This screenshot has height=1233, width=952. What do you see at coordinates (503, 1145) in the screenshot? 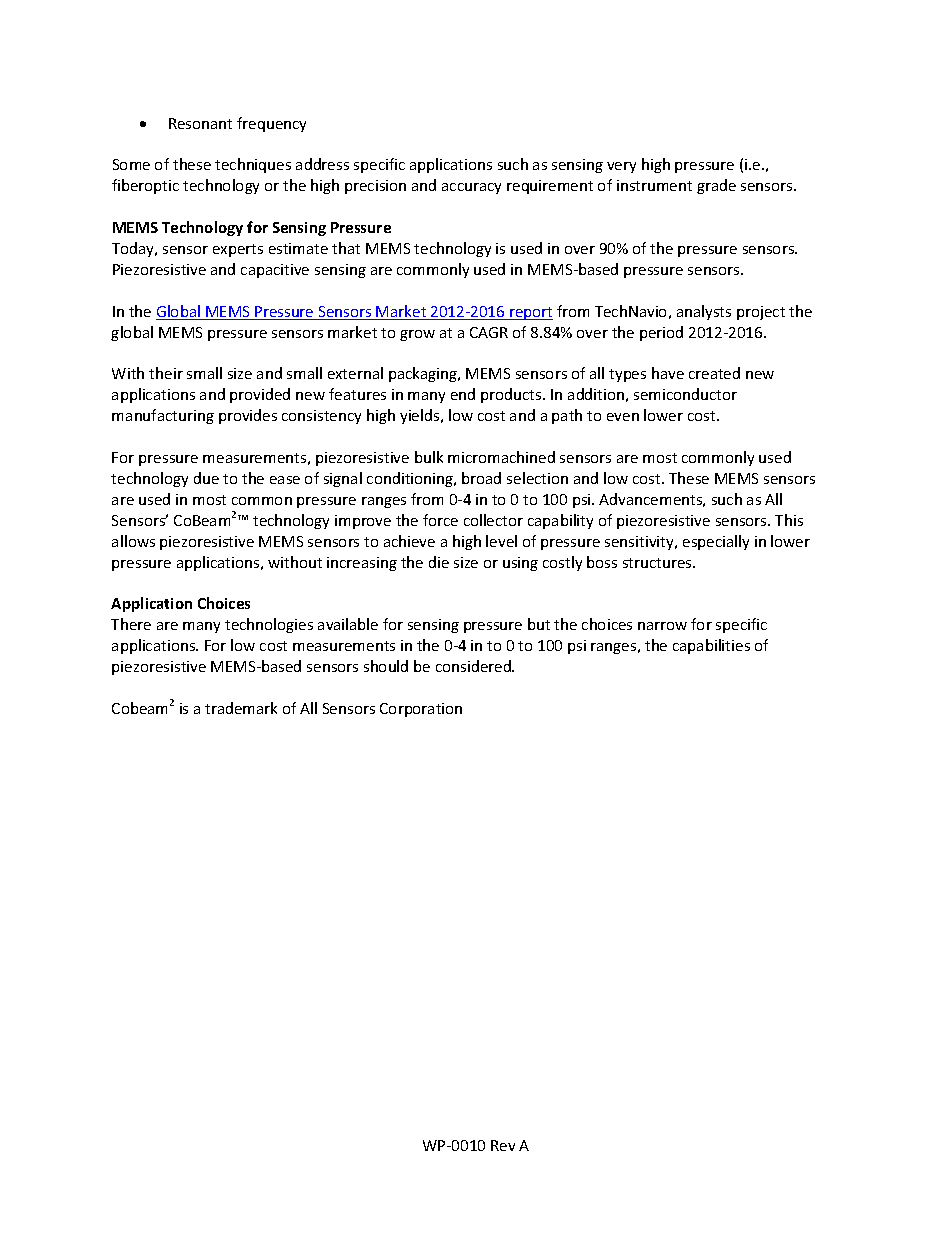
I see `Rev` at bounding box center [503, 1145].
